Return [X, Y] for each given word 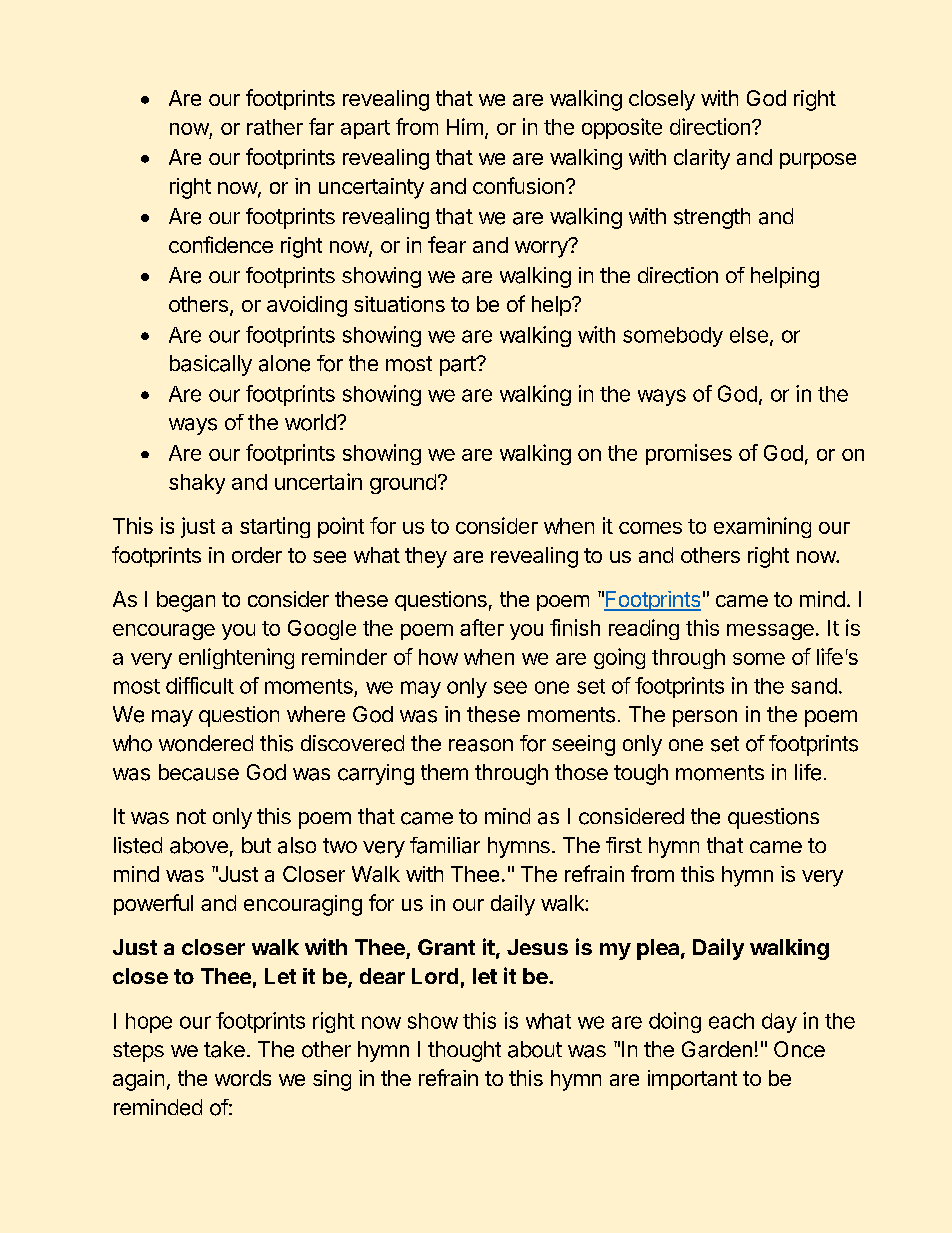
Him [465, 126]
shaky [197, 484]
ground [403, 484]
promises [689, 454]
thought [464, 1051]
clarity [702, 159]
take [224, 1049]
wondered [206, 743]
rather [275, 127]
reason [481, 745]
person [705, 718]
